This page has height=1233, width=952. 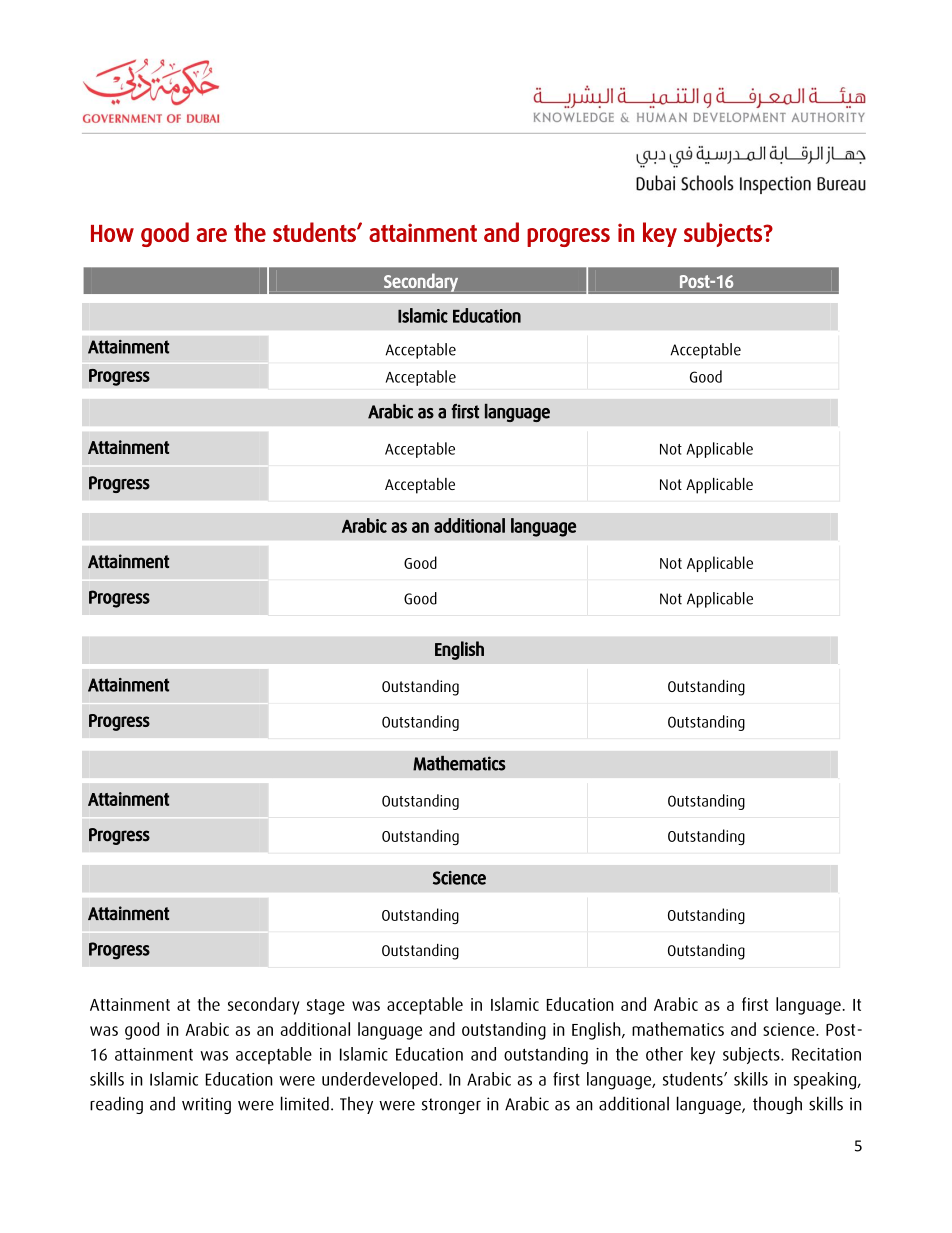 What do you see at coordinates (212, 235) in the page?
I see `are` at bounding box center [212, 235].
